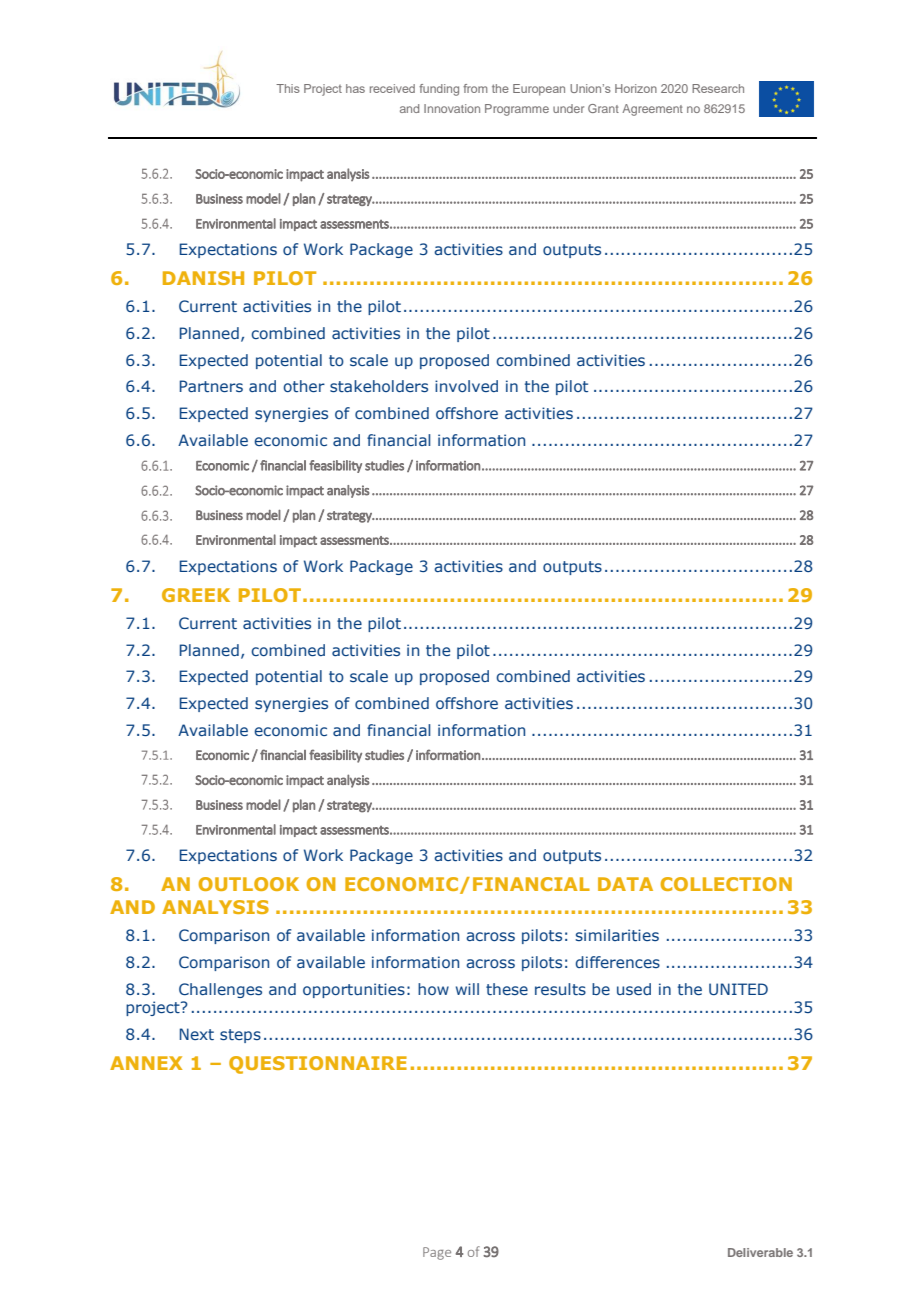 The height and width of the screenshot is (1308, 924). I want to click on Partners, so click(211, 386).
